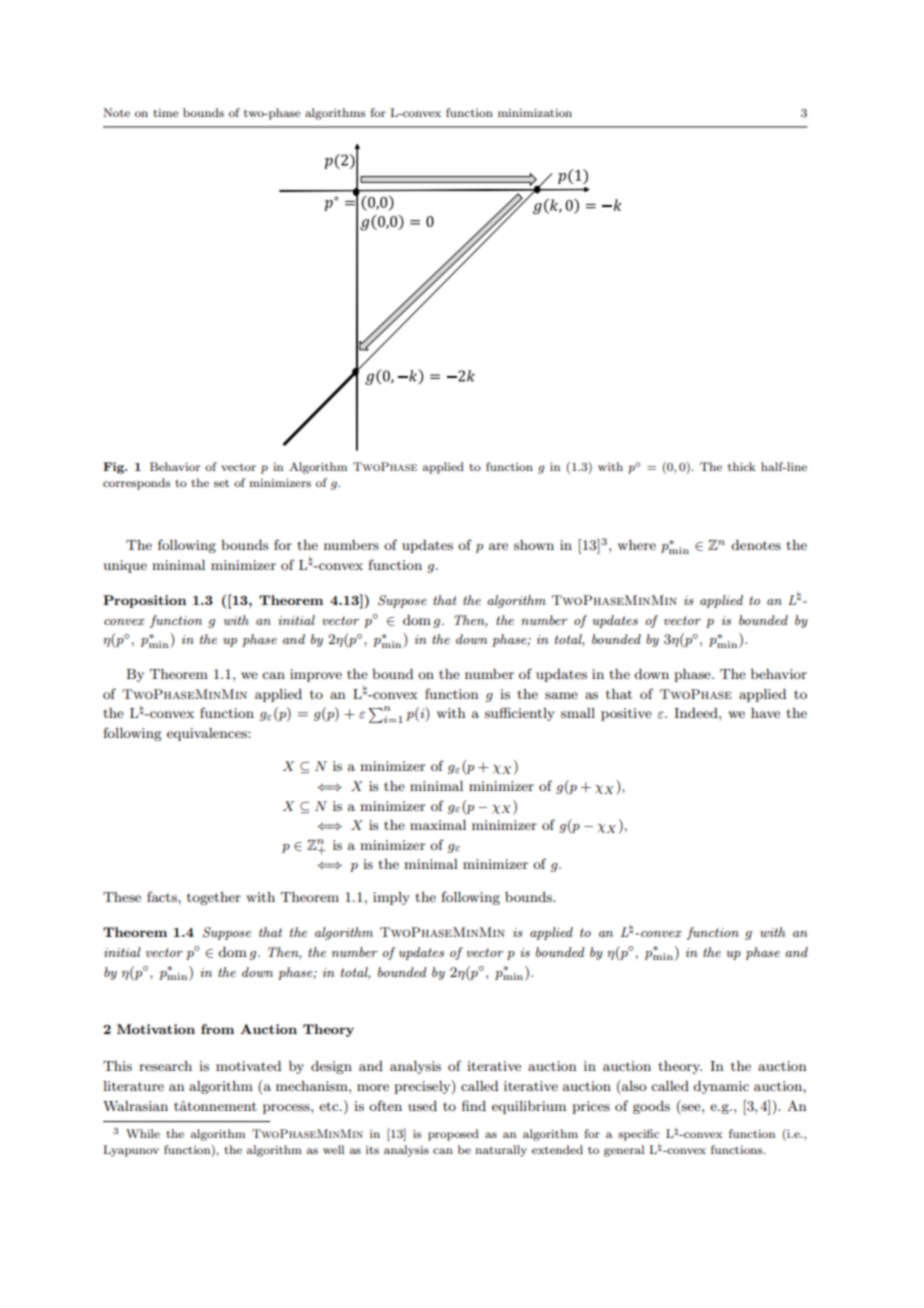 The height and width of the screenshot is (1308, 924). What do you see at coordinates (498, 546) in the screenshot?
I see `are` at bounding box center [498, 546].
